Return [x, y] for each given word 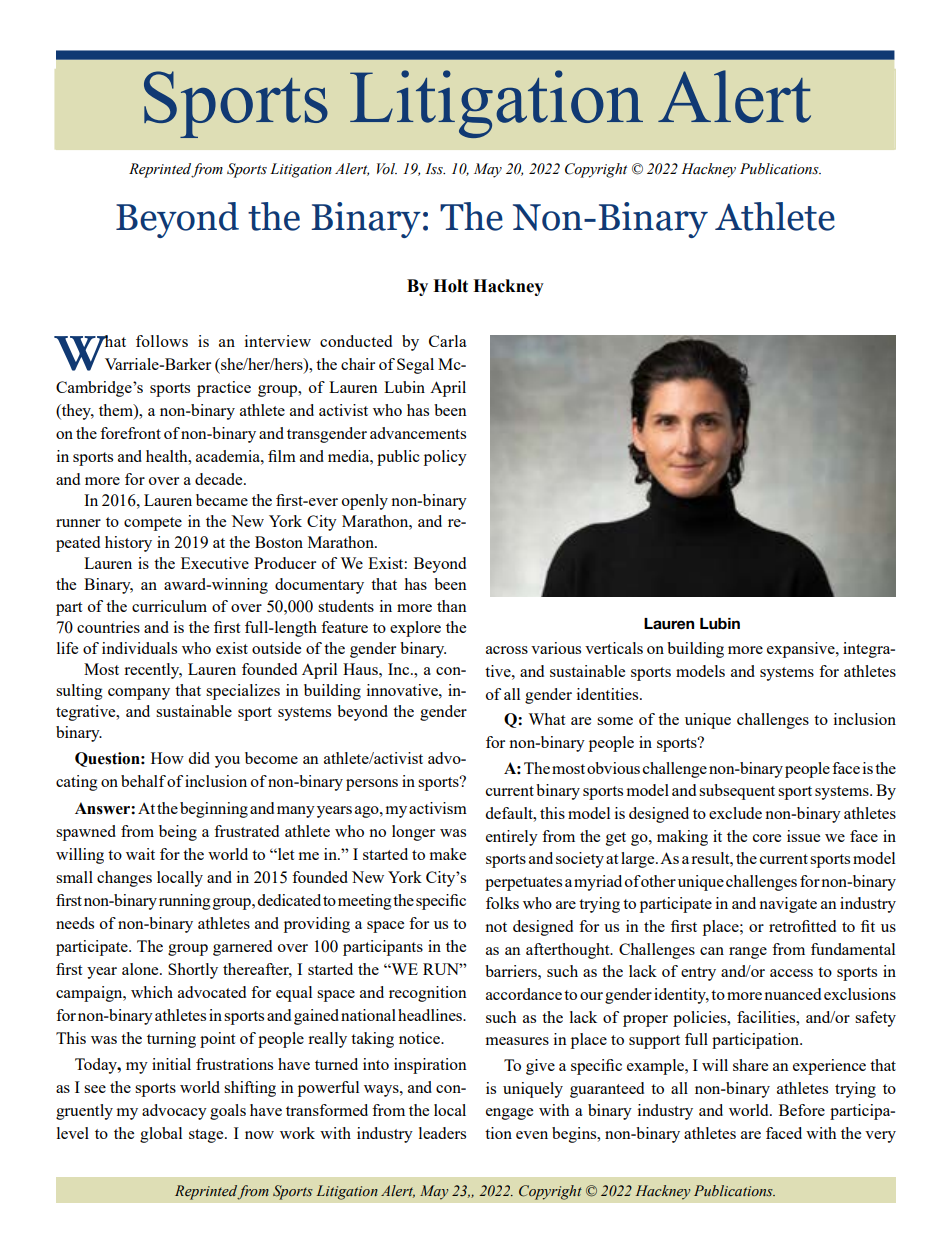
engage [509, 1114]
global [161, 1135]
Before [802, 1110]
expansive [802, 650]
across [507, 650]
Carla [448, 341]
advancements [418, 433]
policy [445, 458]
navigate [788, 905]
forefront [130, 433]
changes [124, 879]
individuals [139, 648]
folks [502, 903]
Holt [450, 286]
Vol [387, 169]
